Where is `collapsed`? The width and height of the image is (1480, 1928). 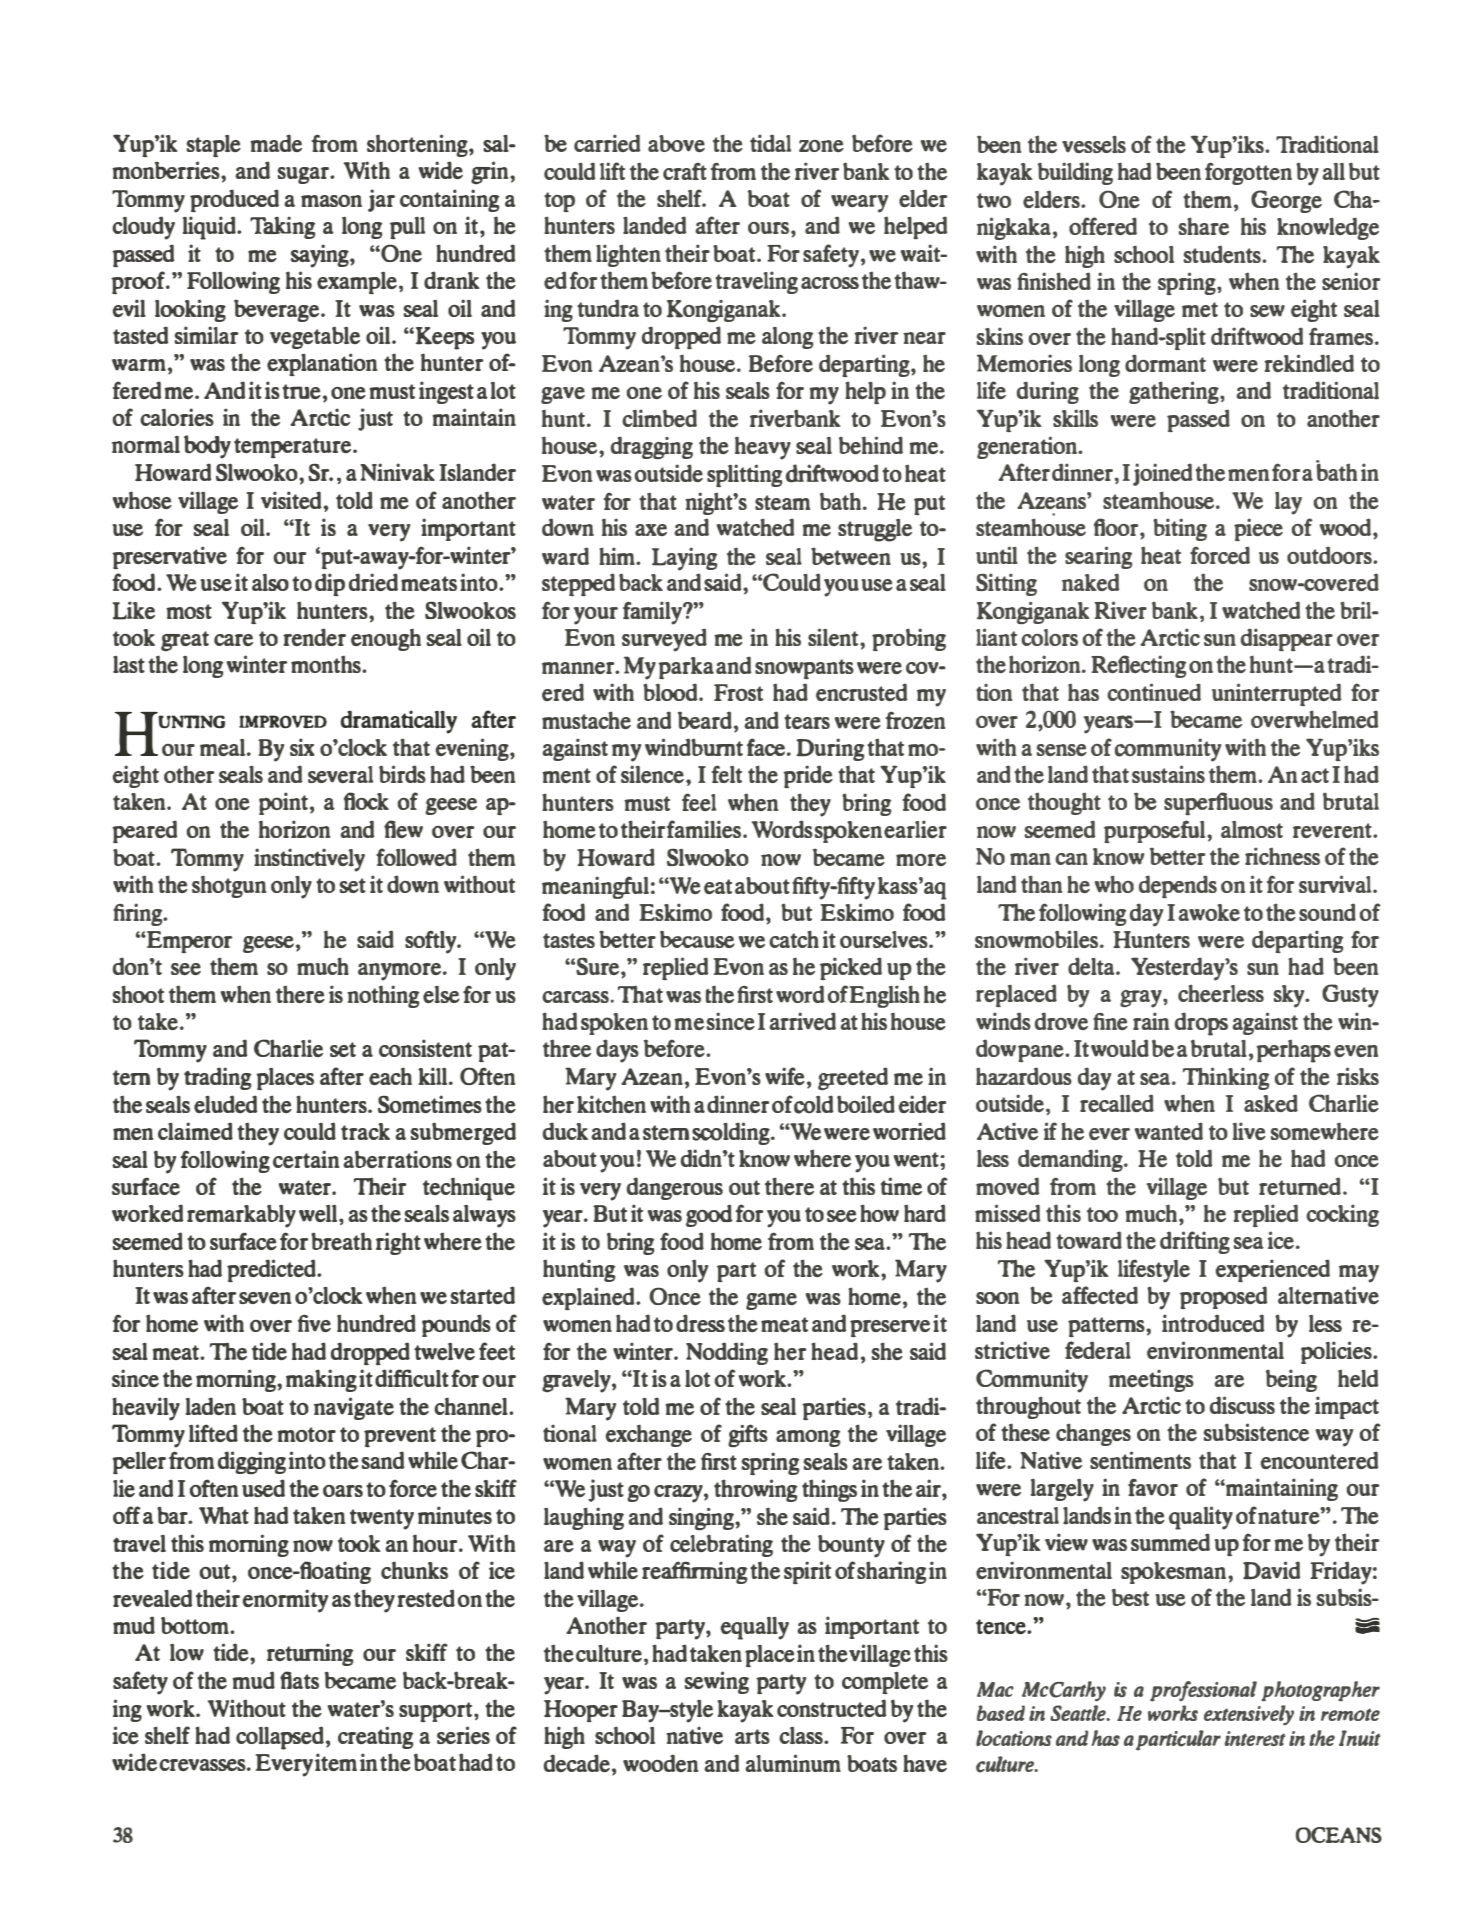 collapsed is located at coordinates (280, 1738).
